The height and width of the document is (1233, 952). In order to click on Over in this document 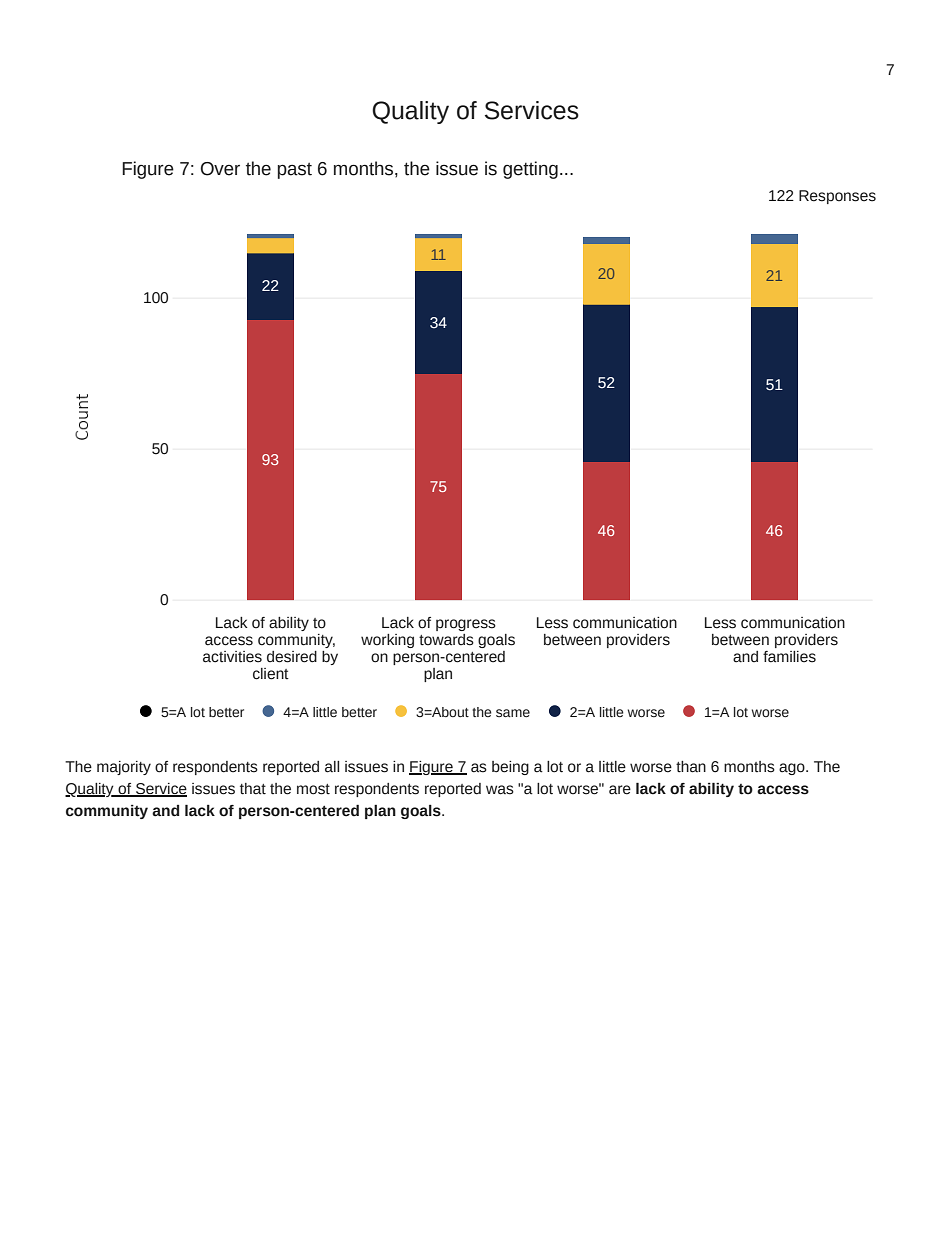, I will do `click(220, 169)`.
